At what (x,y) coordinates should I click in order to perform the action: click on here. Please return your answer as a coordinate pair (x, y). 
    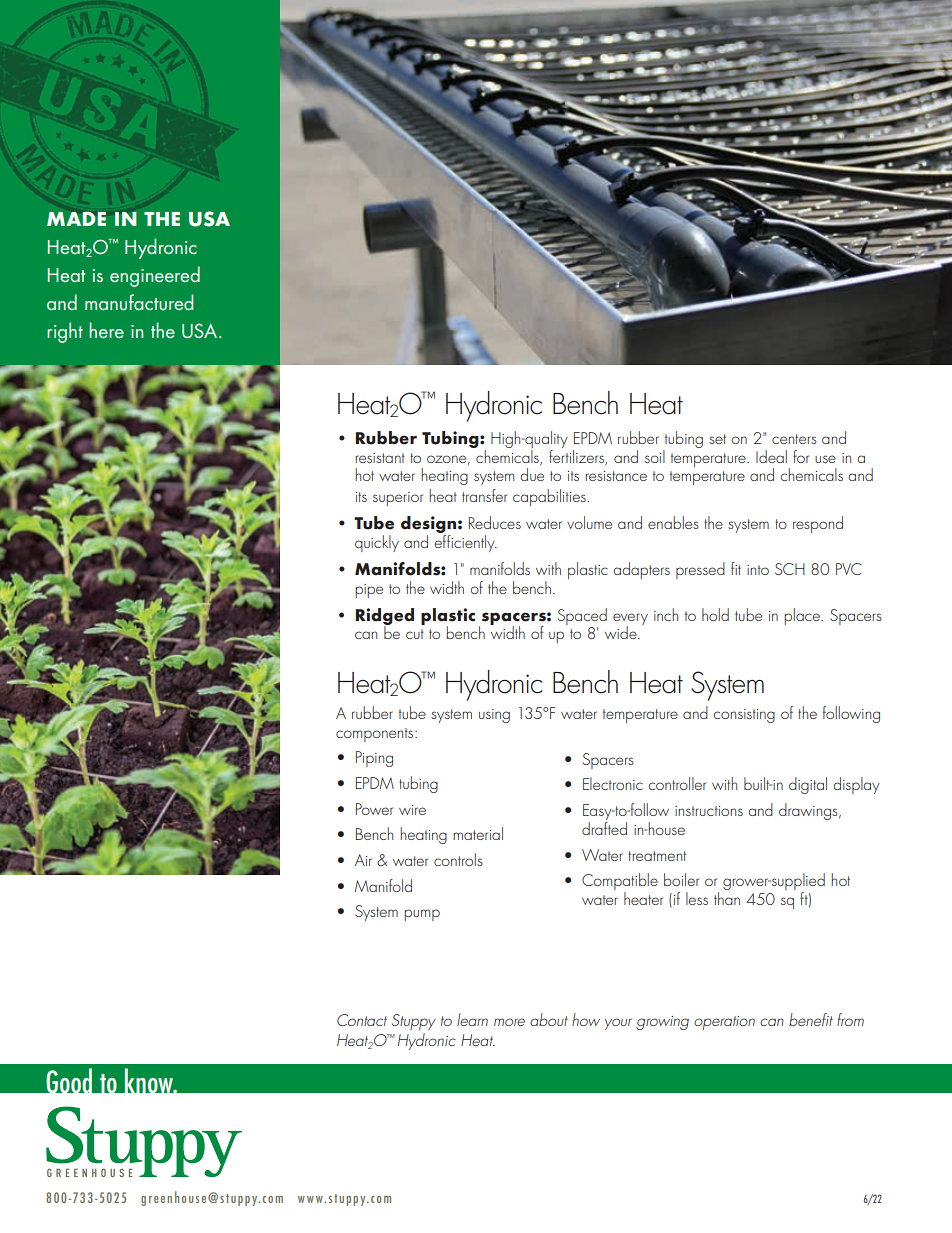
    Looking at the image, I should click on (106, 330).
